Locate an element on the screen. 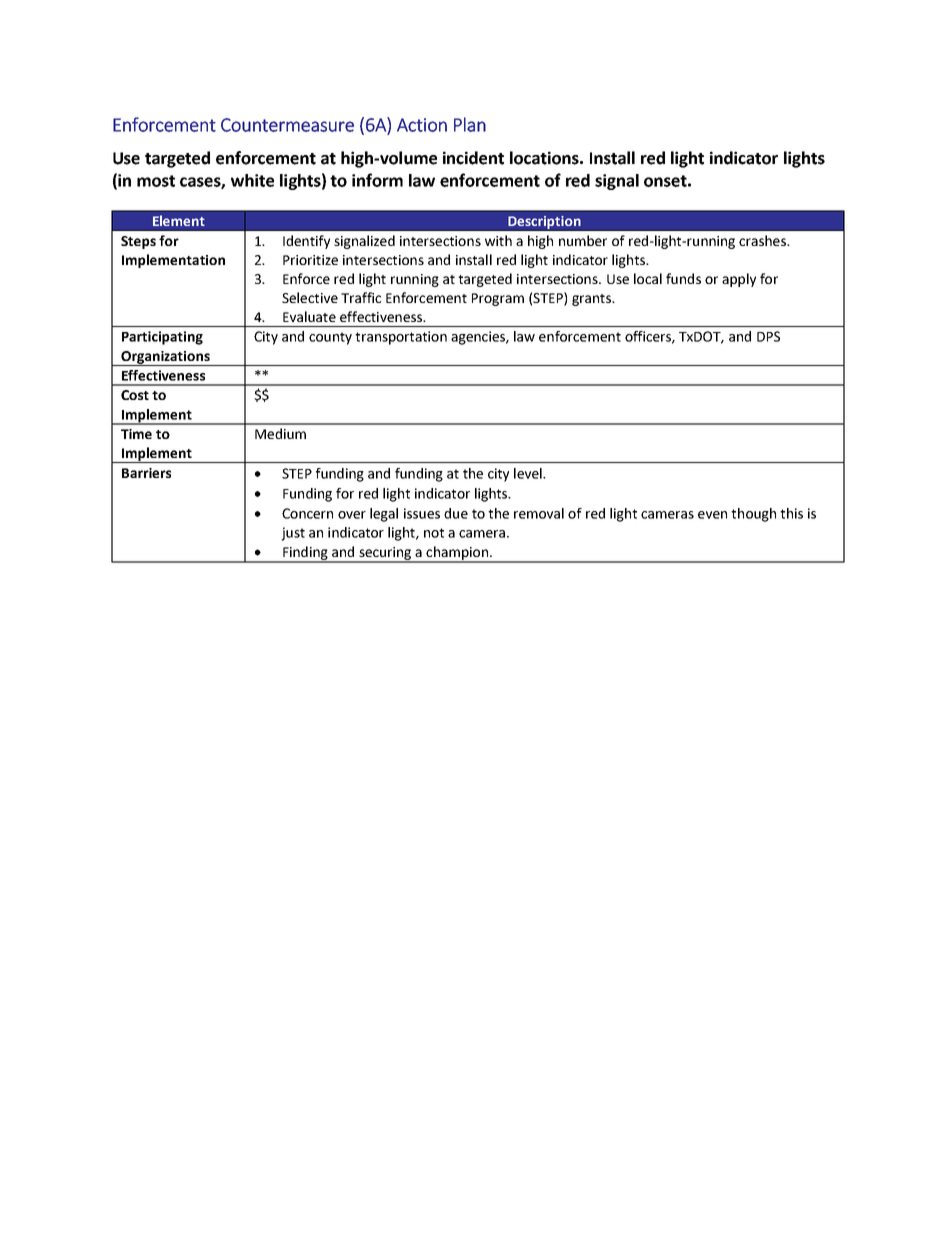 The image size is (952, 1233). Cost is located at coordinates (135, 395).
